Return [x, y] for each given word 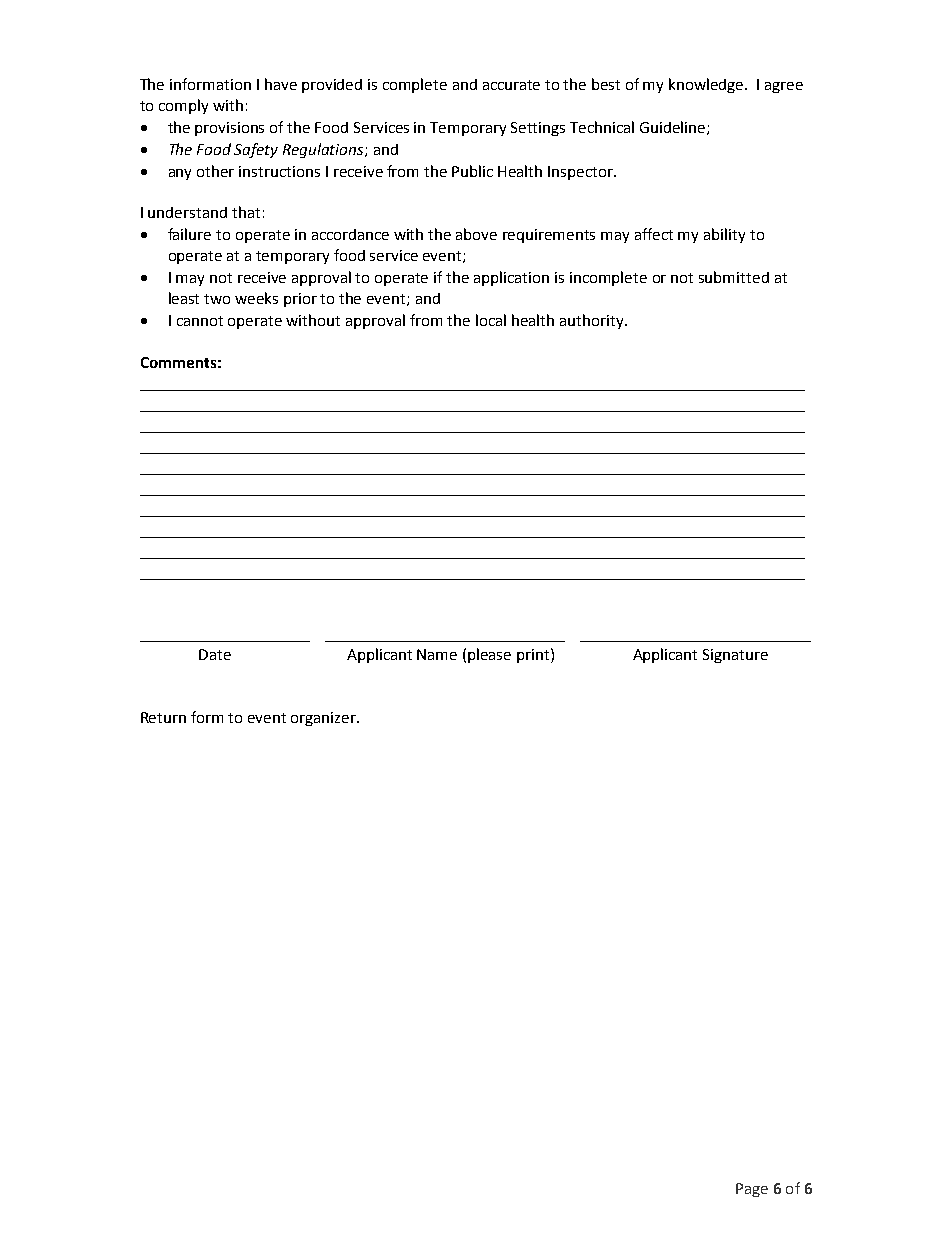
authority [593, 321]
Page [752, 1190]
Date [215, 654]
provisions [229, 129]
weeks [256, 298]
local [491, 320]
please [489, 655]
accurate [511, 85]
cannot [200, 321]
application [511, 278]
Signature [735, 656]
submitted [734, 277]
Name [437, 654]
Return [163, 717]
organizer [325, 719]
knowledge [707, 85]
